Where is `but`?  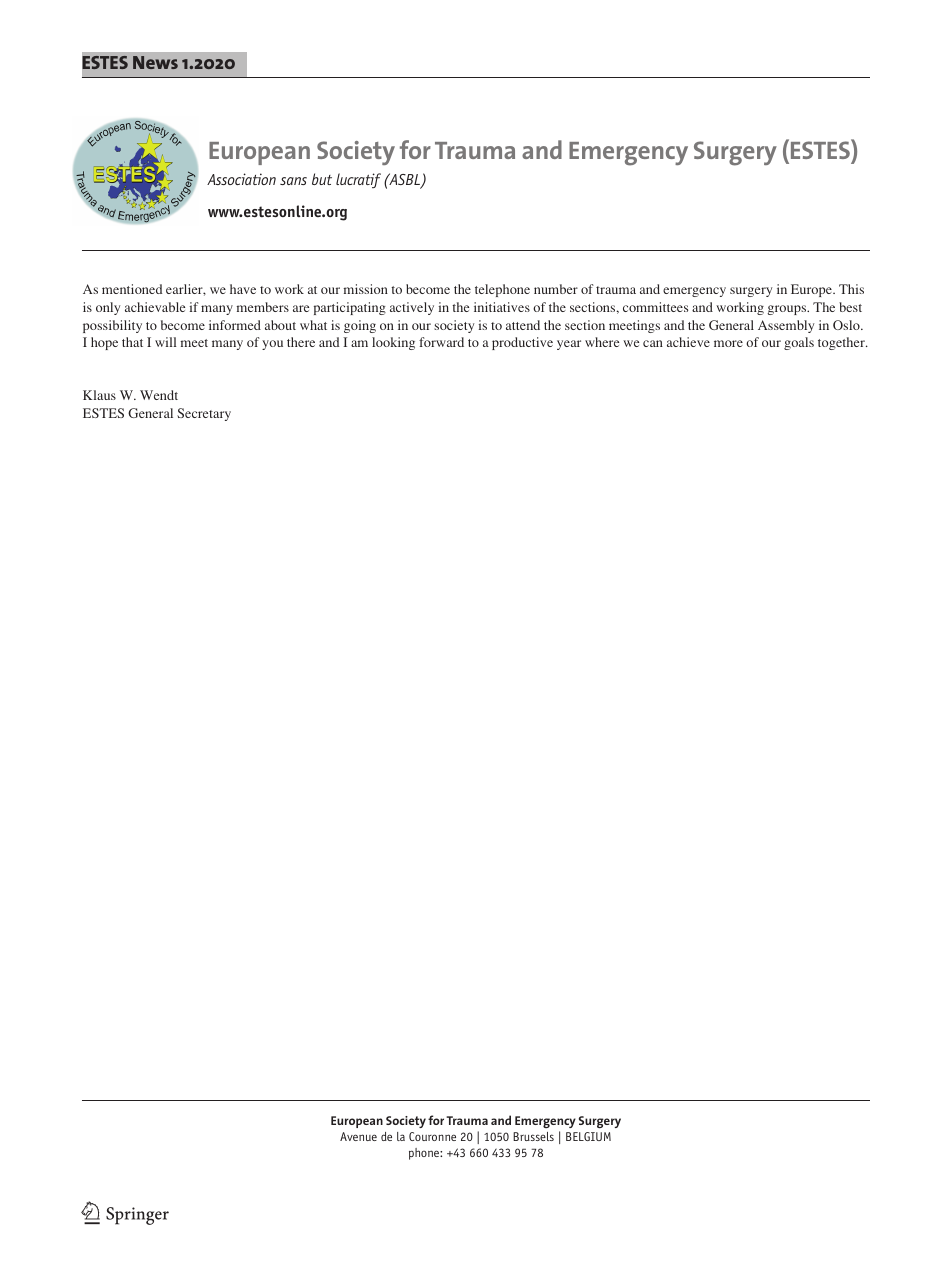
but is located at coordinates (322, 179).
